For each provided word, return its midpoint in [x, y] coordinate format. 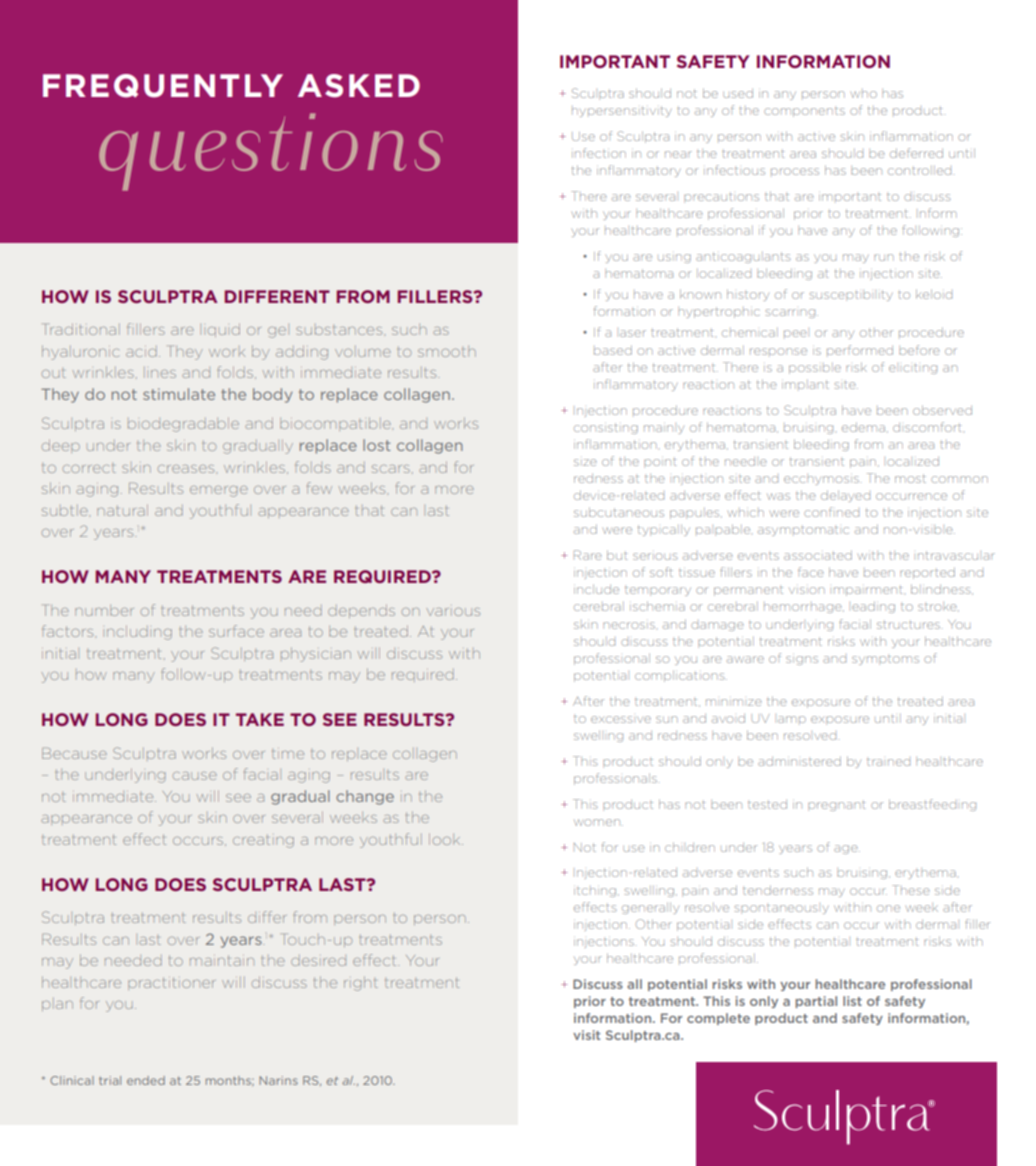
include [596, 589]
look [446, 839]
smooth [447, 351]
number [104, 610]
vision [807, 590]
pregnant [837, 806]
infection [599, 153]
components [804, 112]
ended [146, 1080]
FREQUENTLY [163, 86]
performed [860, 350]
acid [141, 351]
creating [263, 841]
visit [586, 1035]
